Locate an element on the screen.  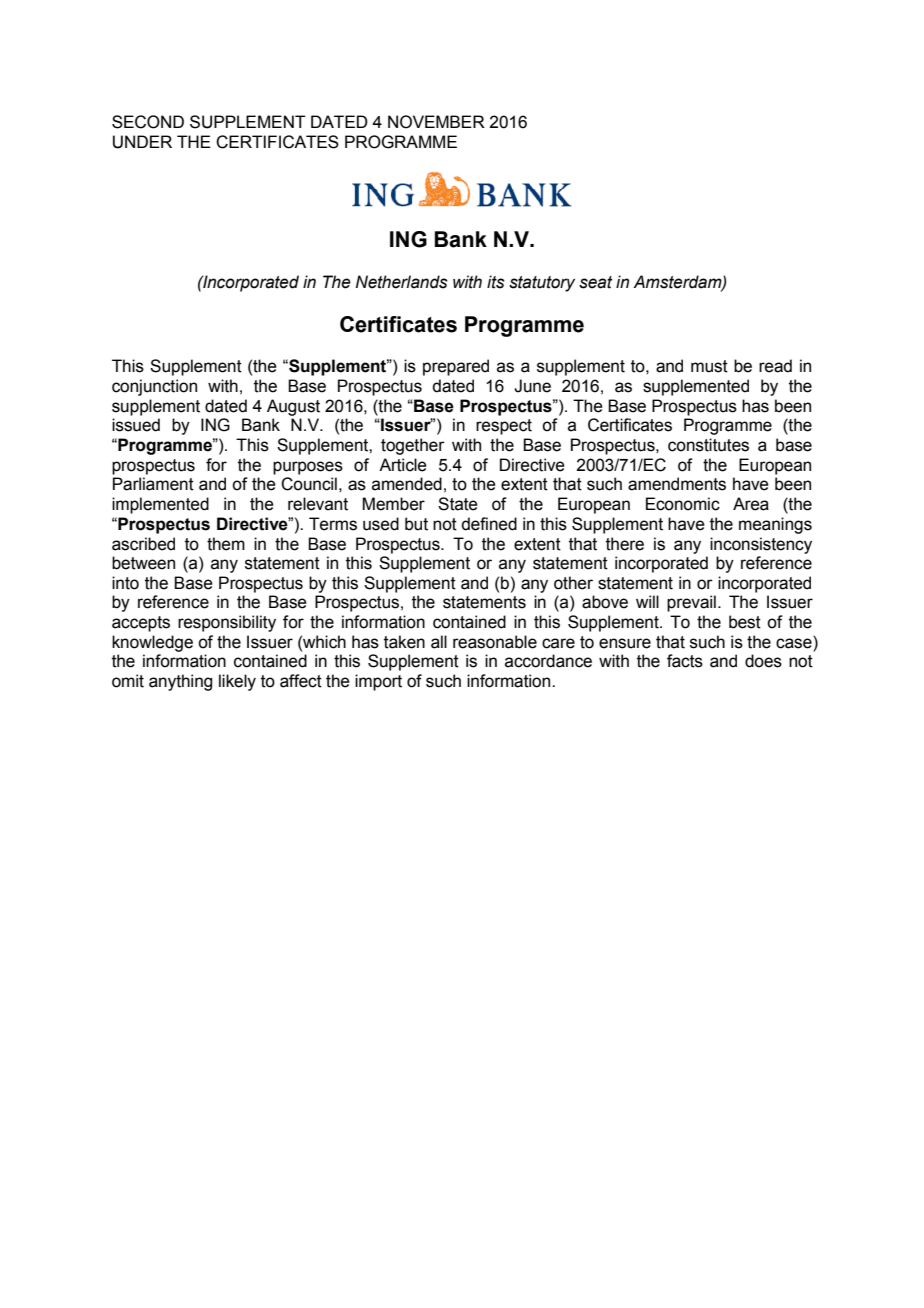
seat is located at coordinates (596, 282).
